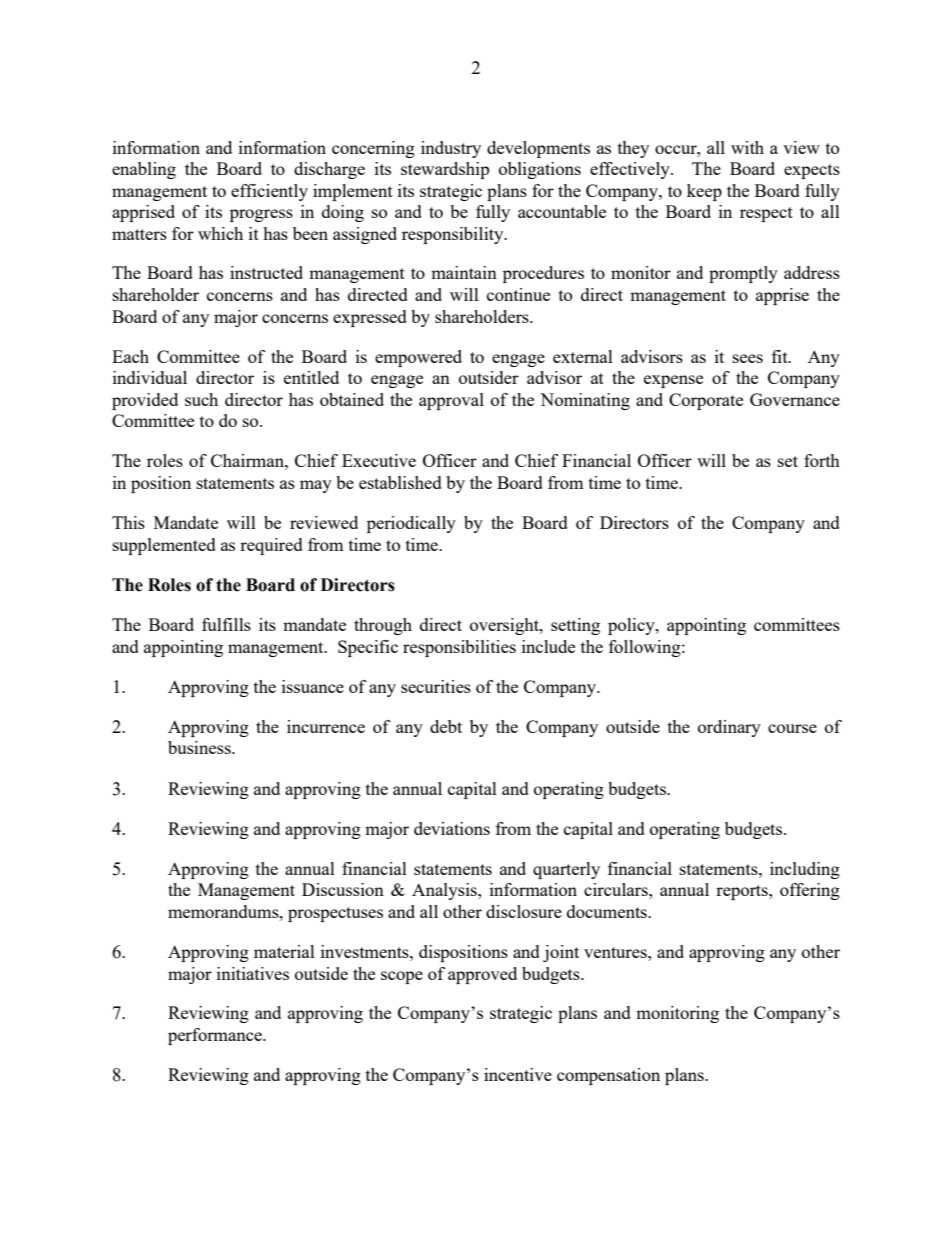 The width and height of the screenshot is (952, 1233). What do you see at coordinates (445, 170) in the screenshot?
I see `stewardship` at bounding box center [445, 170].
